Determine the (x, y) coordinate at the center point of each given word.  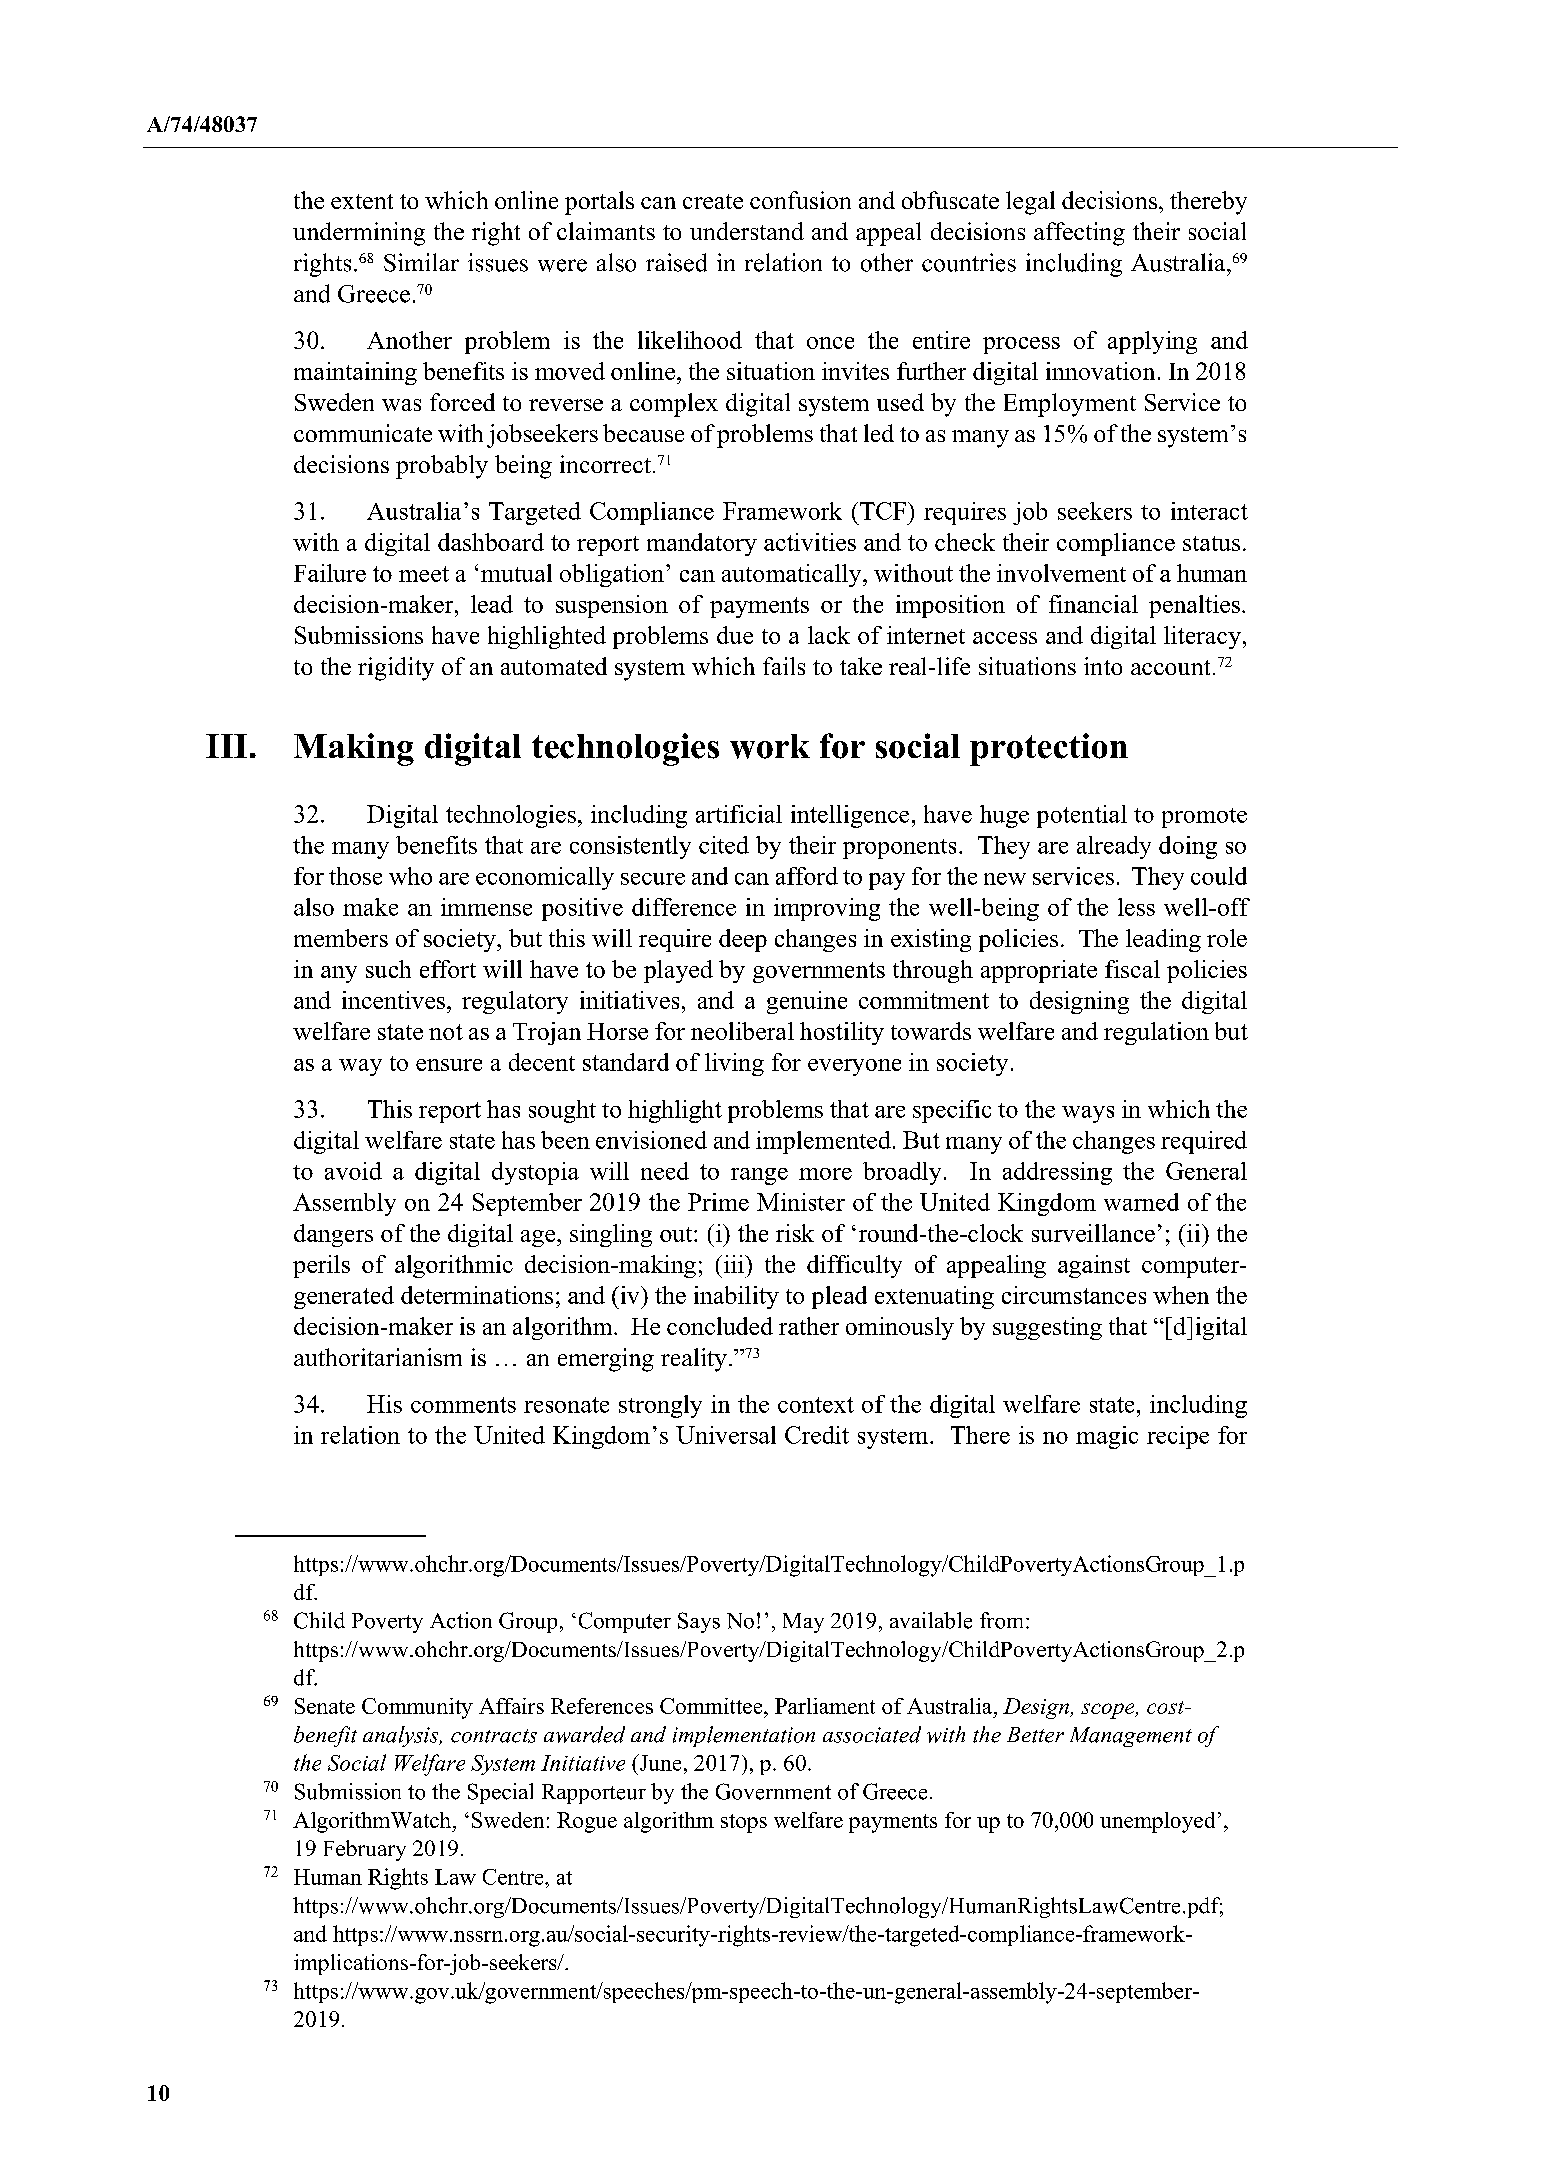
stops (744, 1823)
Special (500, 1793)
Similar (421, 262)
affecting (1079, 234)
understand (747, 231)
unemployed (1157, 1822)
